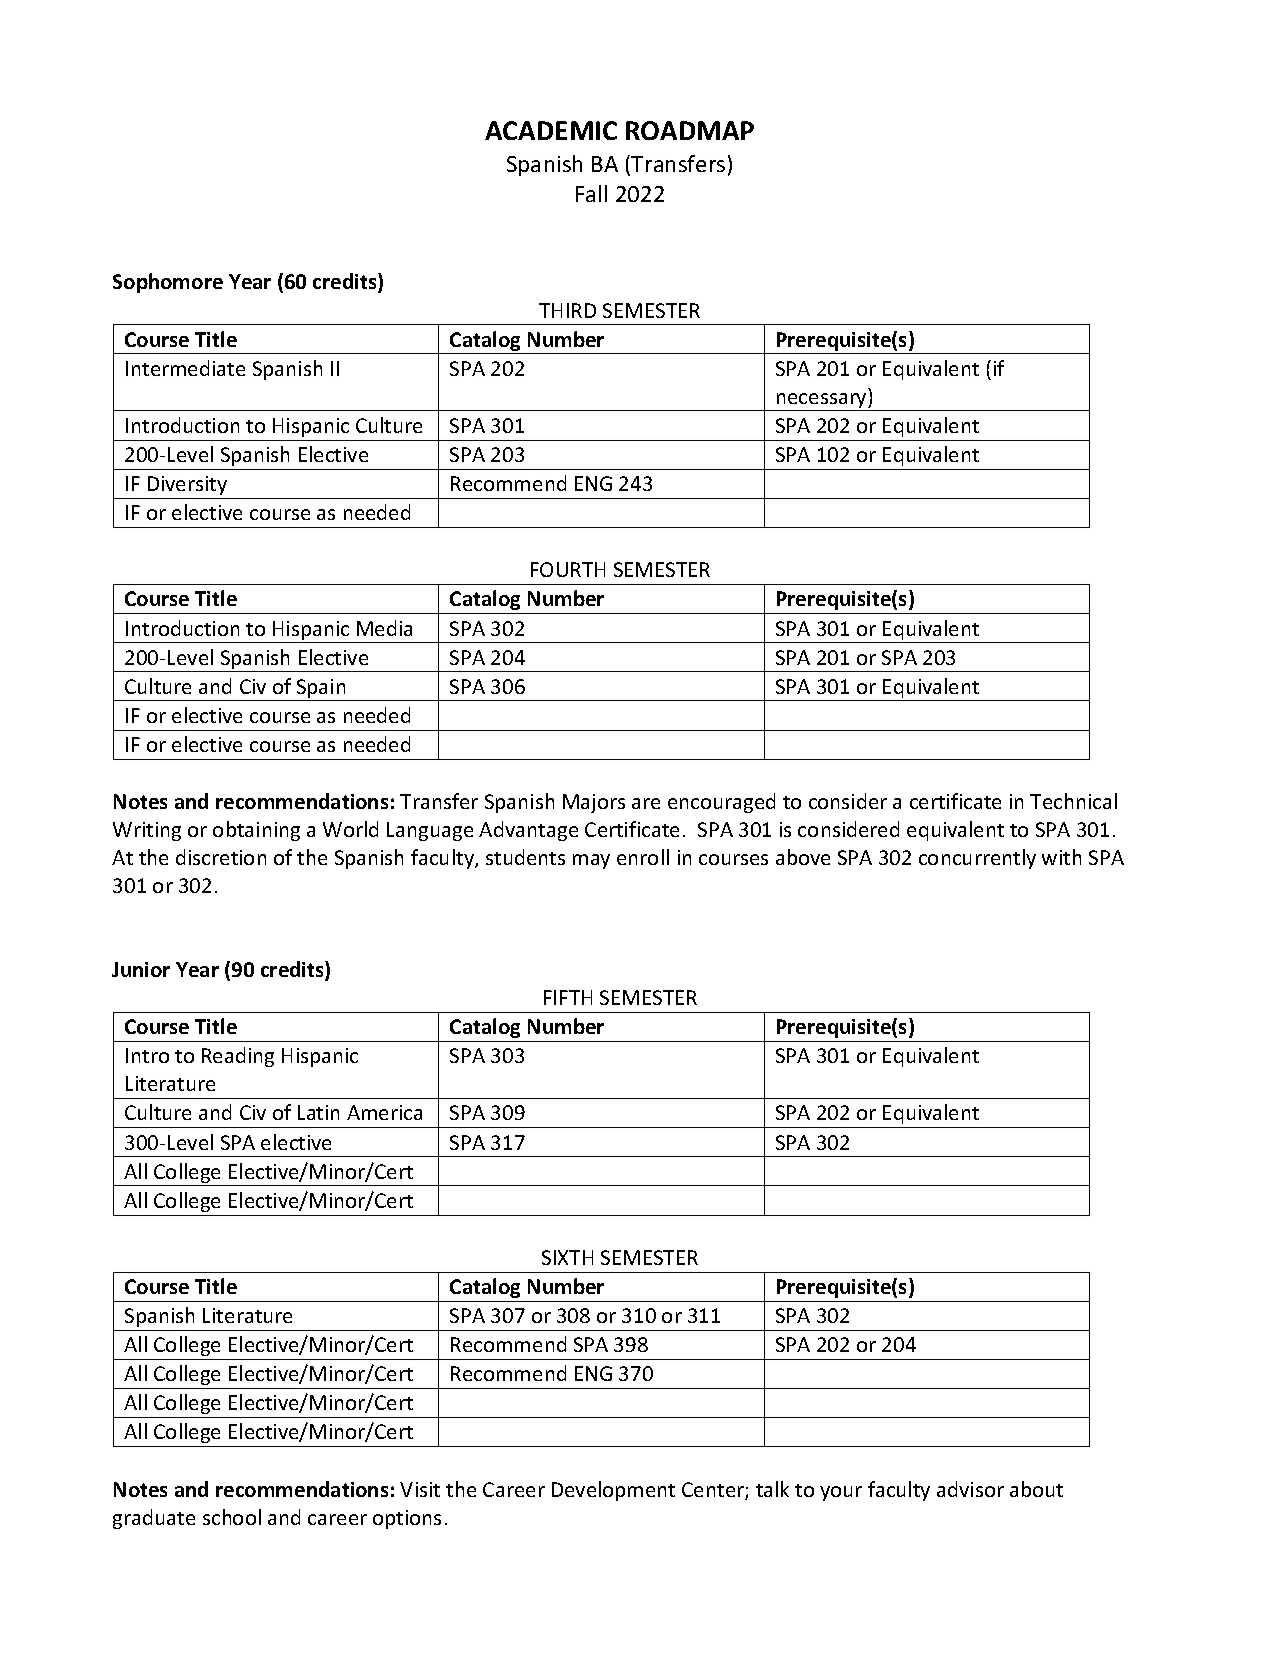 This screenshot has height=1654, width=1278. What do you see at coordinates (690, 130) in the screenshot?
I see `ROADMAP` at bounding box center [690, 130].
